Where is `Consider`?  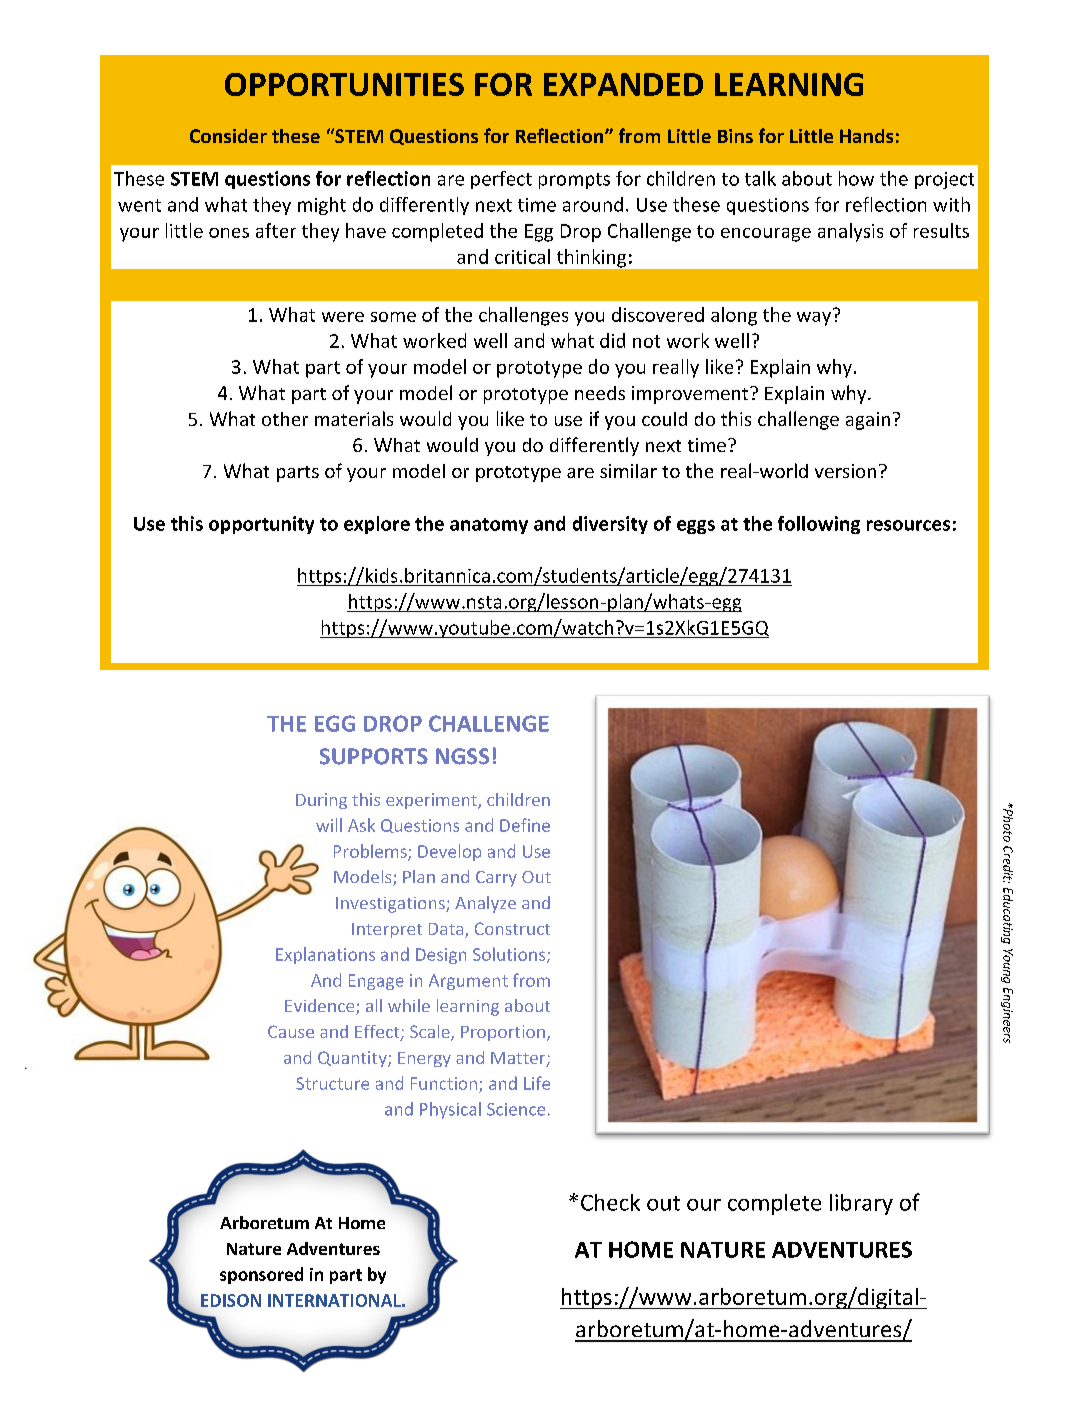
Consider is located at coordinates (228, 136).
